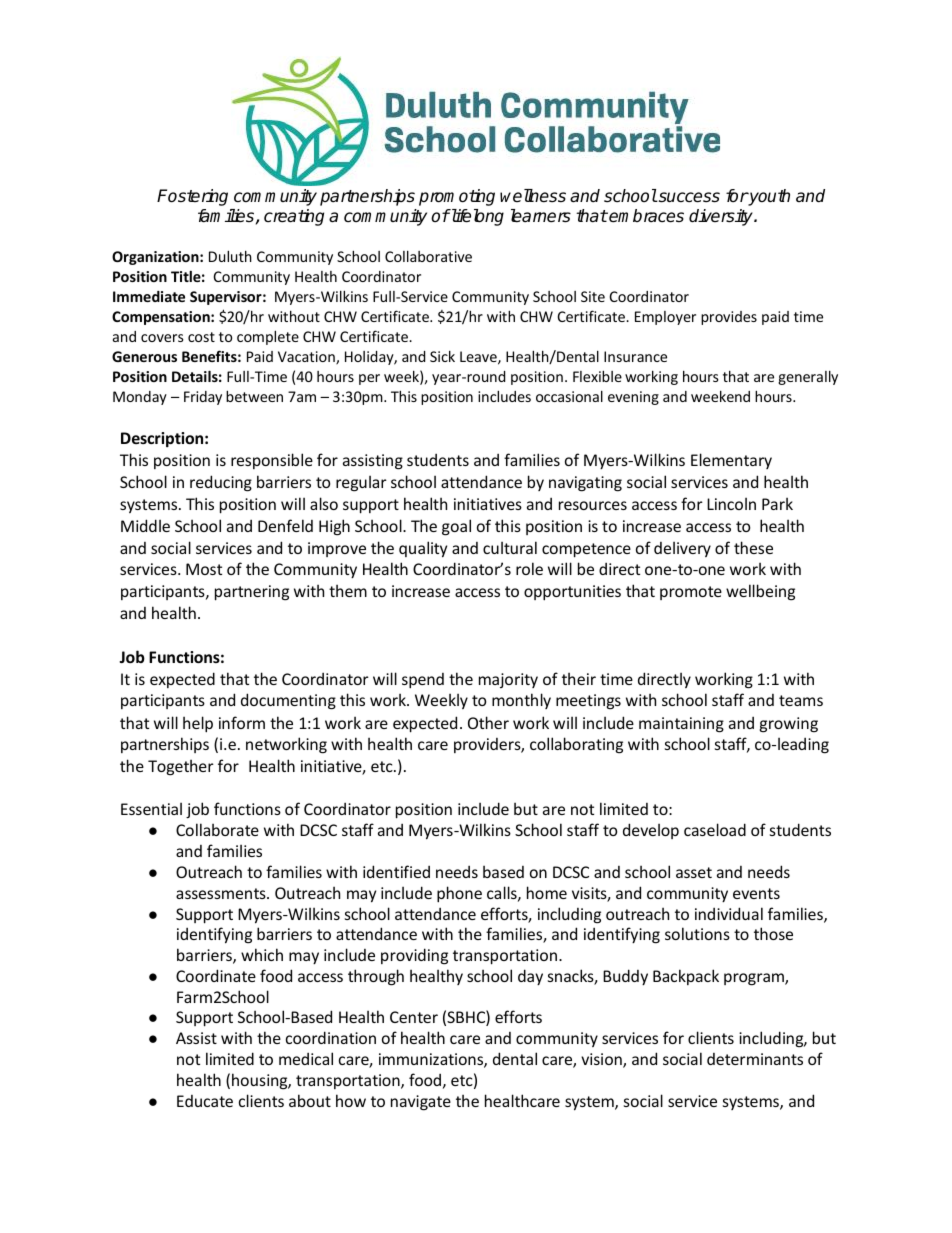 The width and height of the document is (952, 1233). I want to click on generally, so click(808, 377).
